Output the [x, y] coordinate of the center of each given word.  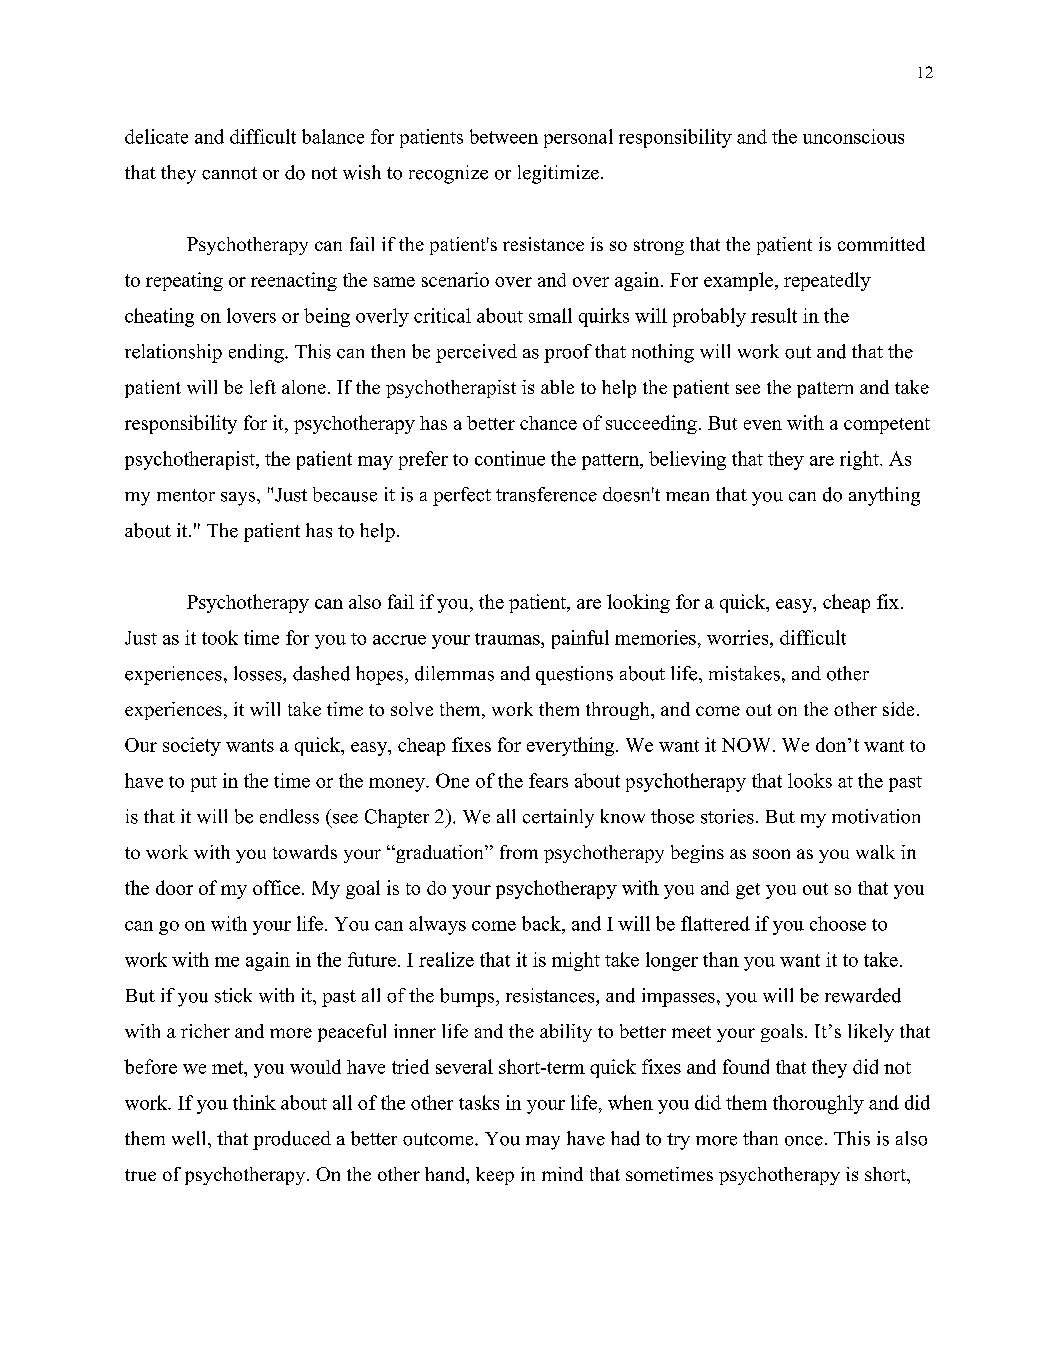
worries [739, 637]
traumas [508, 639]
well [190, 1138]
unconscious [853, 136]
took [220, 637]
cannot [229, 173]
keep [495, 1176]
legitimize [558, 174]
